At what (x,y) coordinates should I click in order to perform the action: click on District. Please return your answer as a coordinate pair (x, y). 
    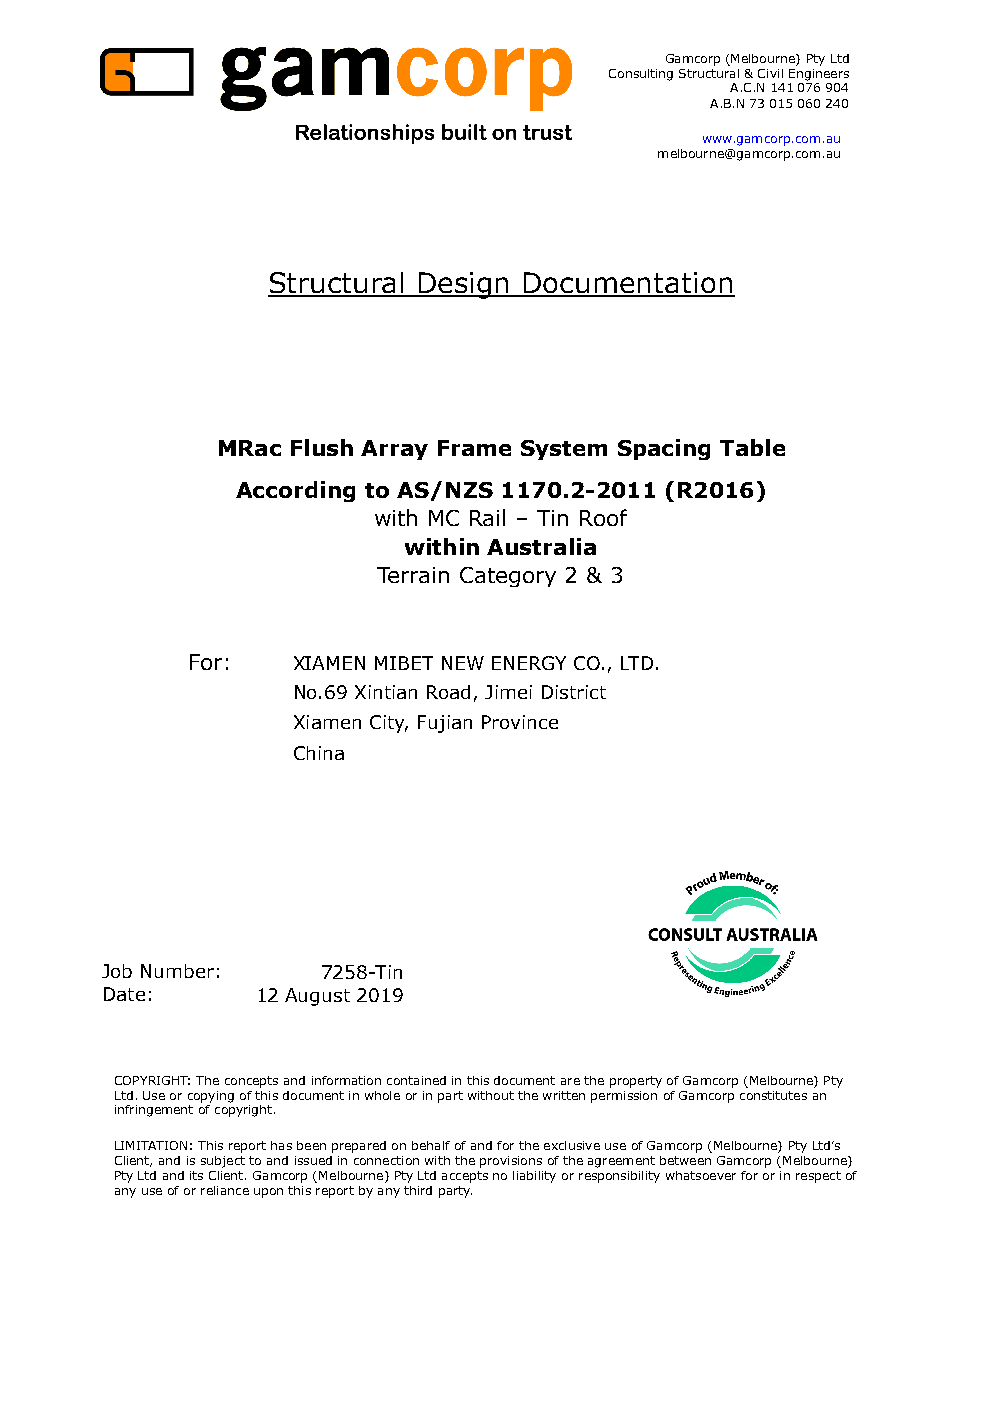
    Looking at the image, I should click on (574, 692).
